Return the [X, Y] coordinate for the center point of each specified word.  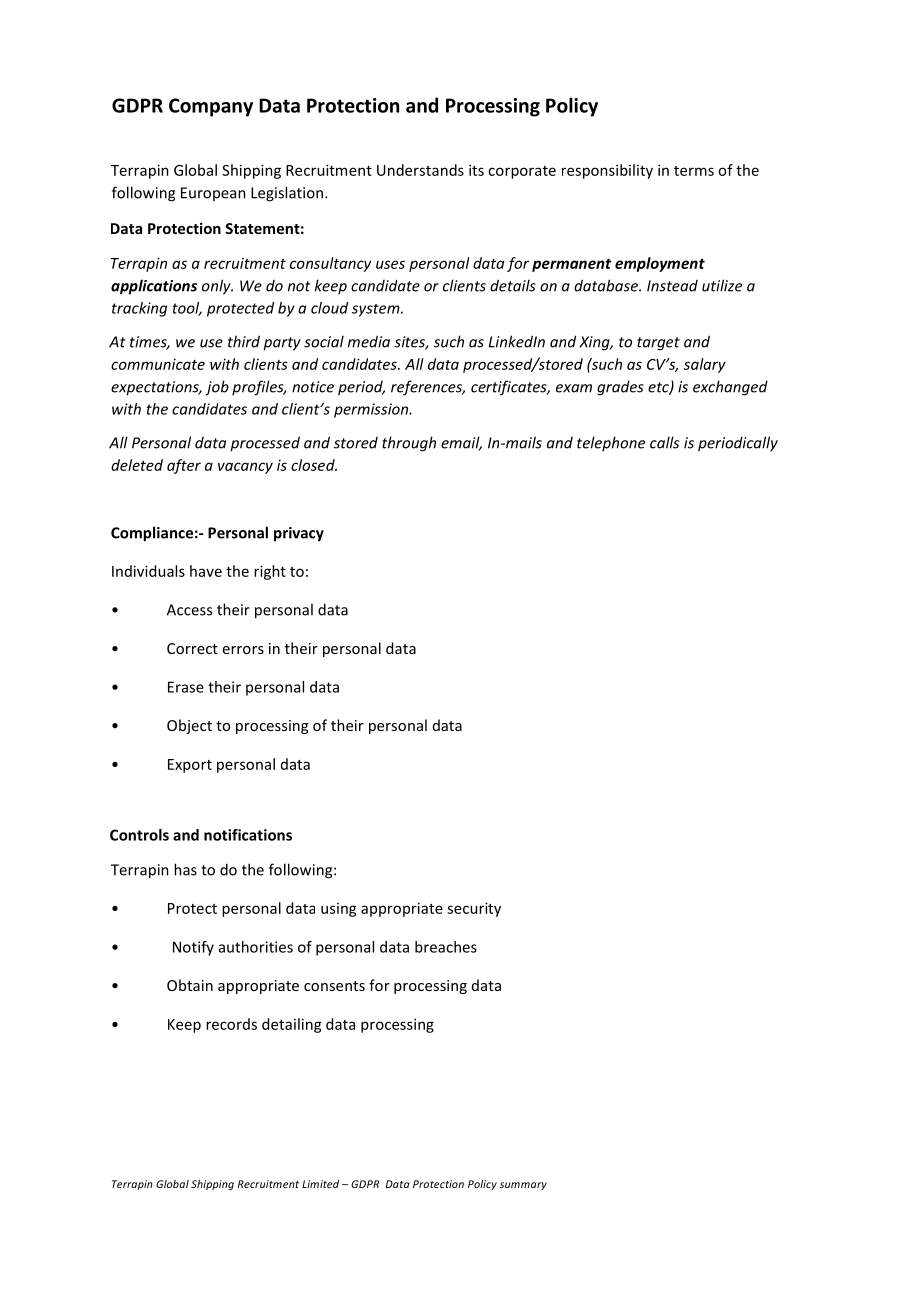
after [184, 466]
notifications [248, 835]
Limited [320, 1184]
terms [694, 171]
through [409, 444]
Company [211, 107]
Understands [420, 170]
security [474, 909]
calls [664, 442]
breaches [446, 947]
